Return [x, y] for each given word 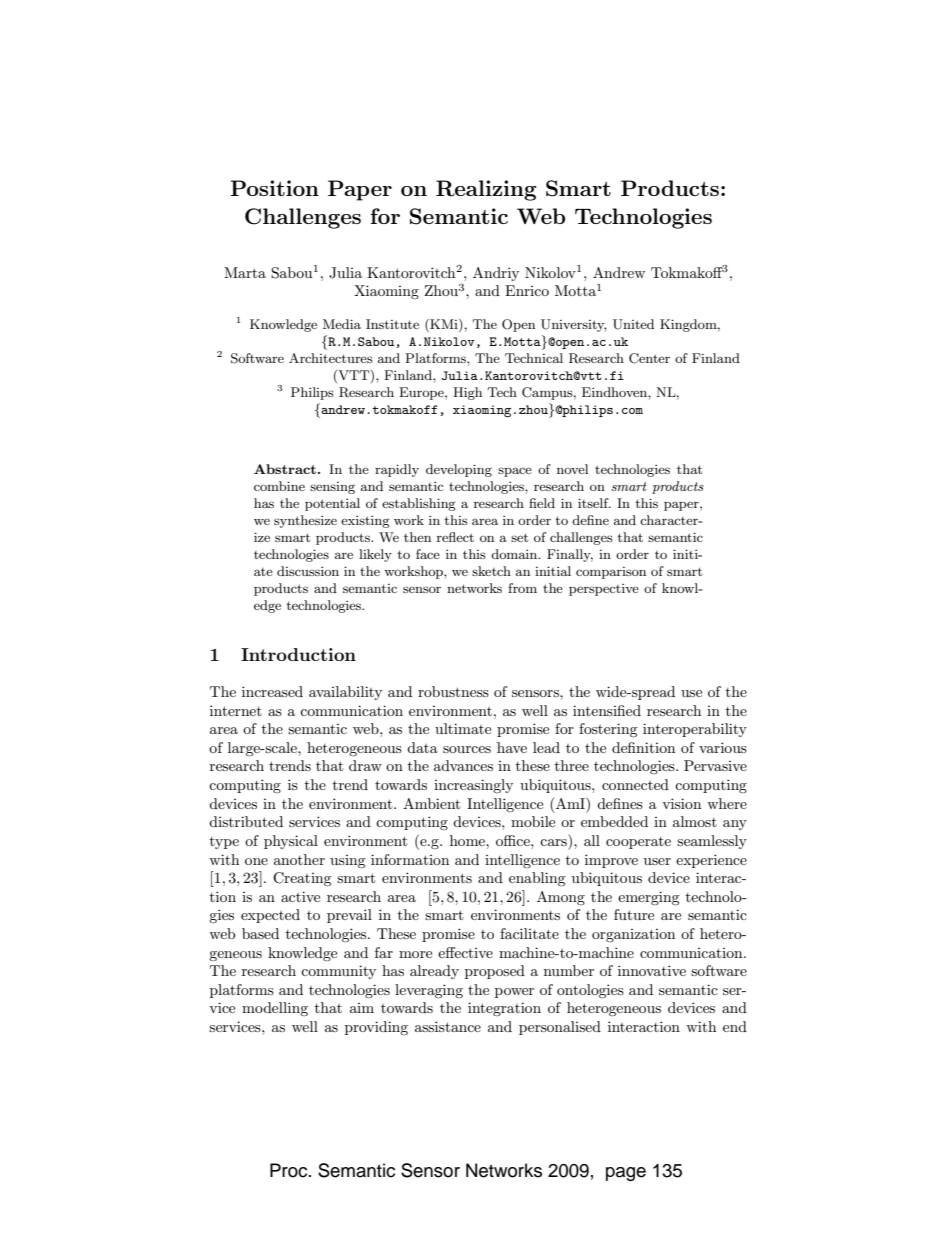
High [467, 393]
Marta [245, 272]
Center [649, 358]
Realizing [486, 190]
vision [681, 803]
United [633, 324]
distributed [246, 821]
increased [272, 691]
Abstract [285, 469]
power [514, 993]
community [338, 972]
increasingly [473, 786]
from [522, 588]
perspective [604, 590]
